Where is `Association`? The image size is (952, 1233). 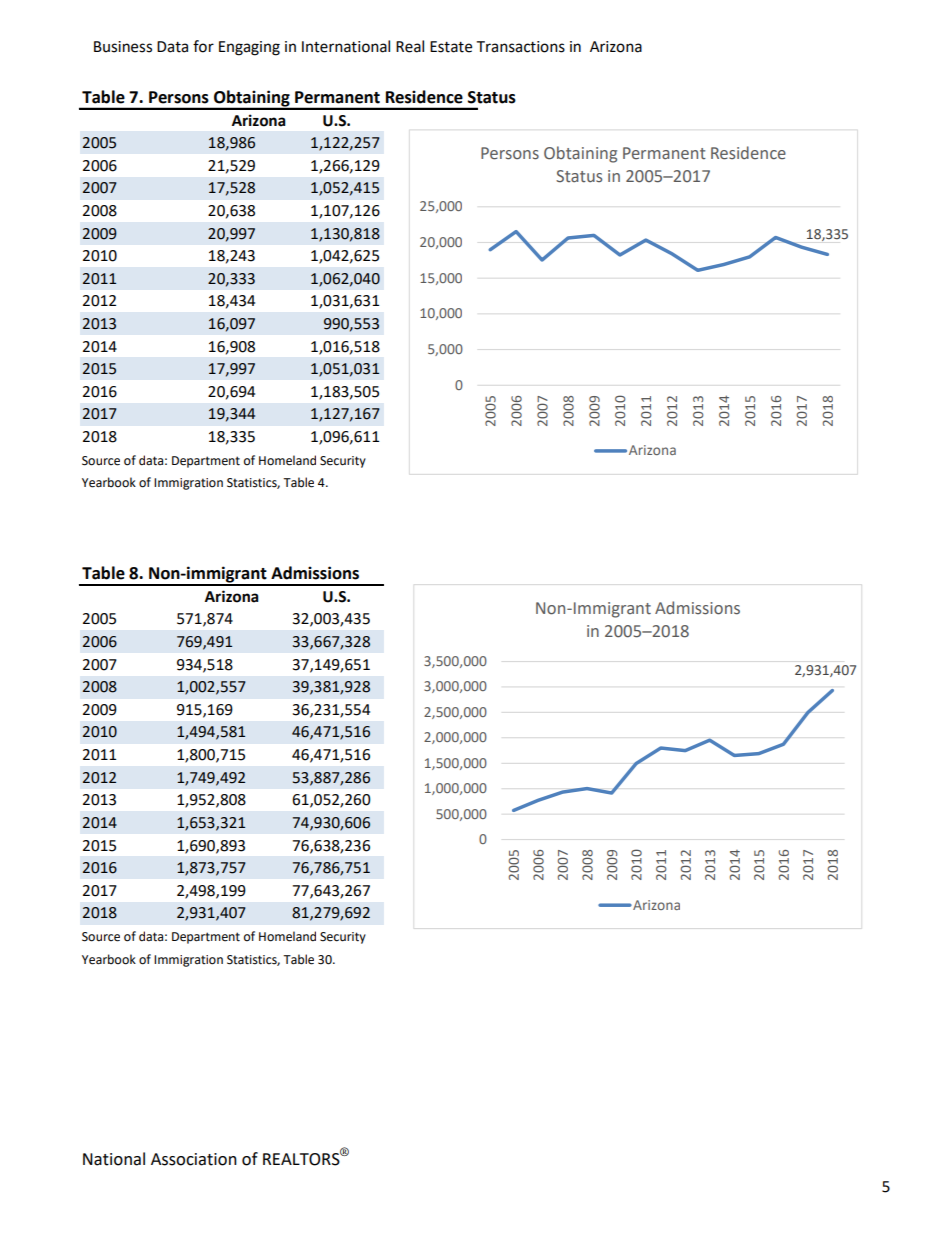 Association is located at coordinates (194, 1159).
